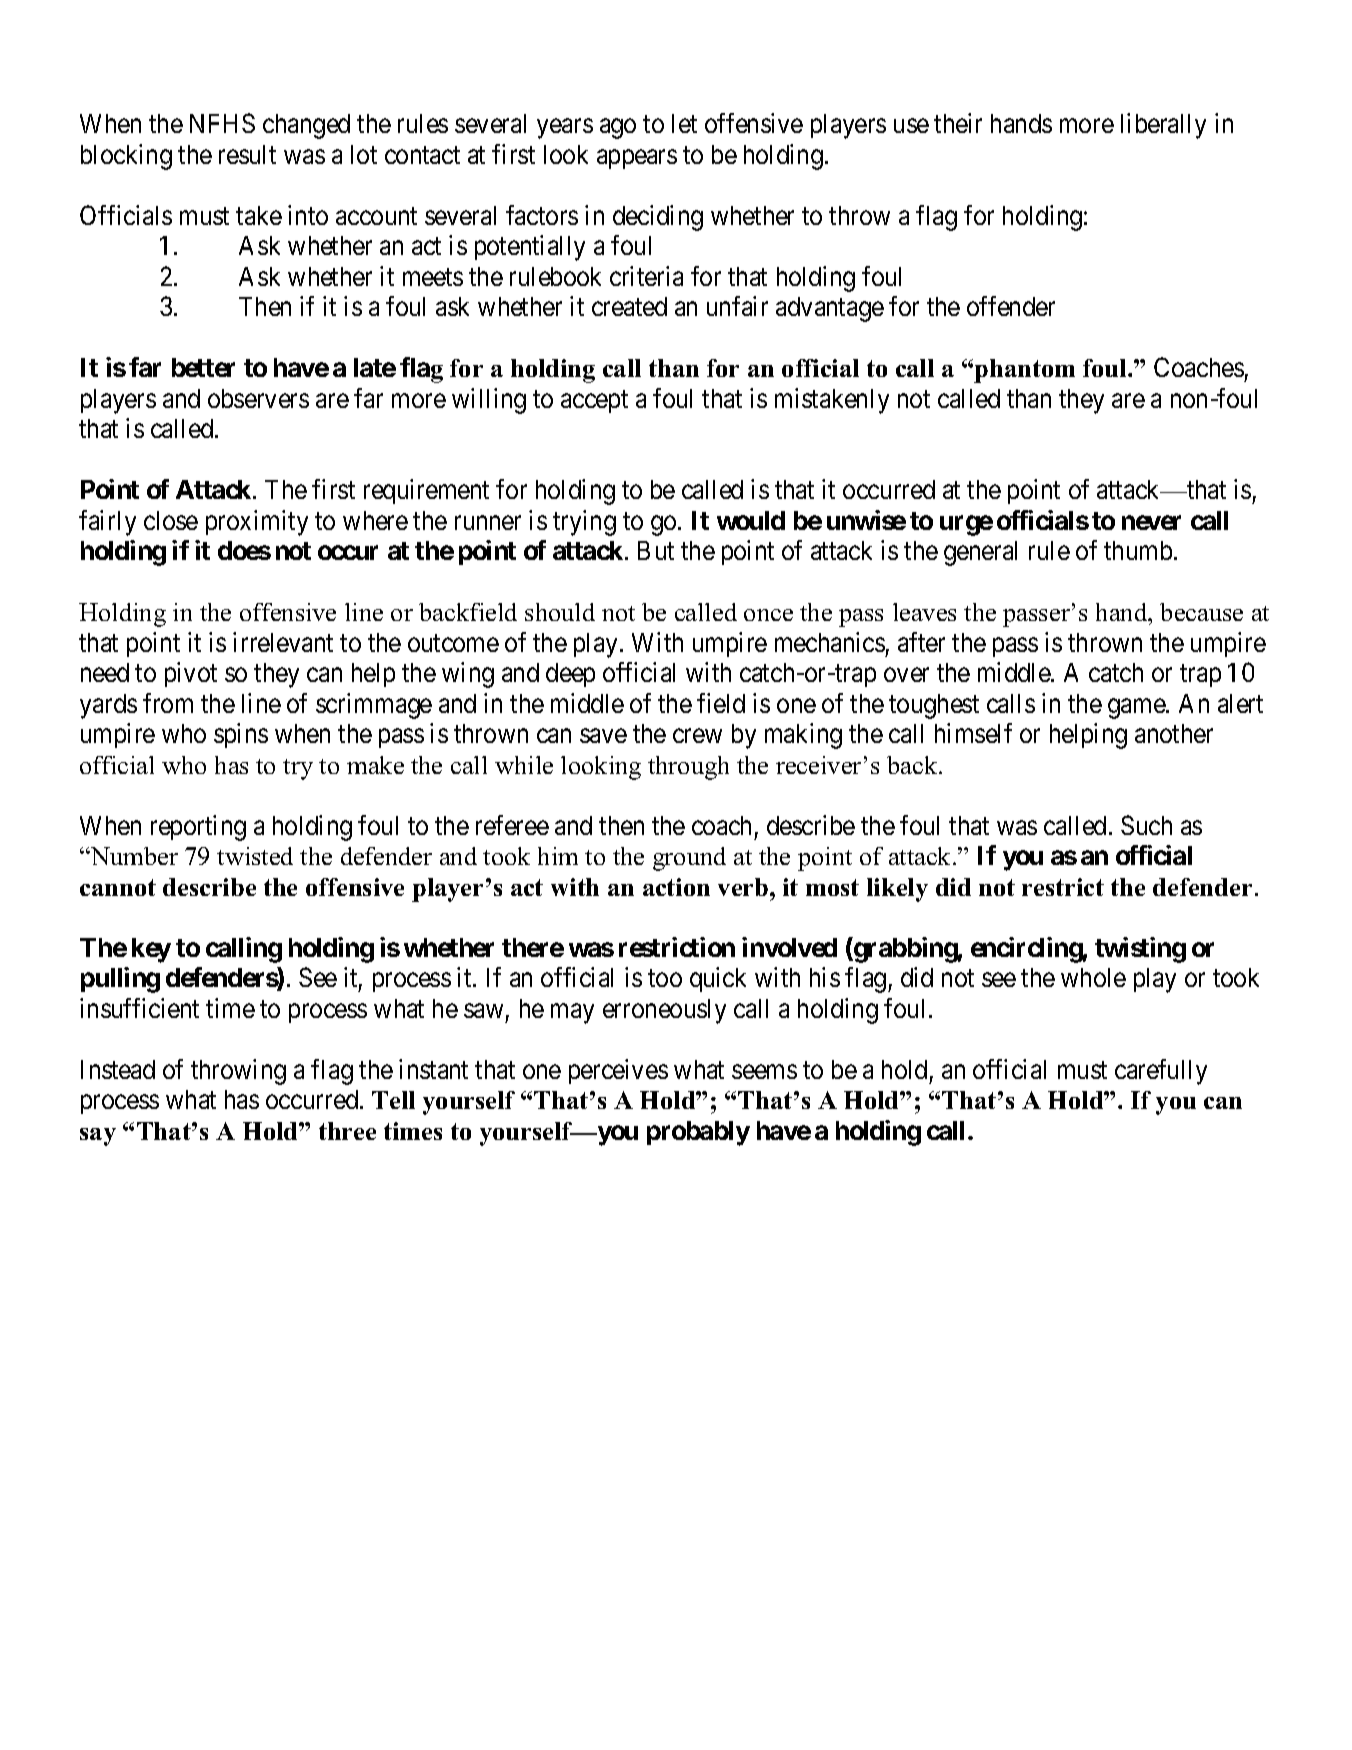  I want to click on irrelevant, so click(283, 642).
